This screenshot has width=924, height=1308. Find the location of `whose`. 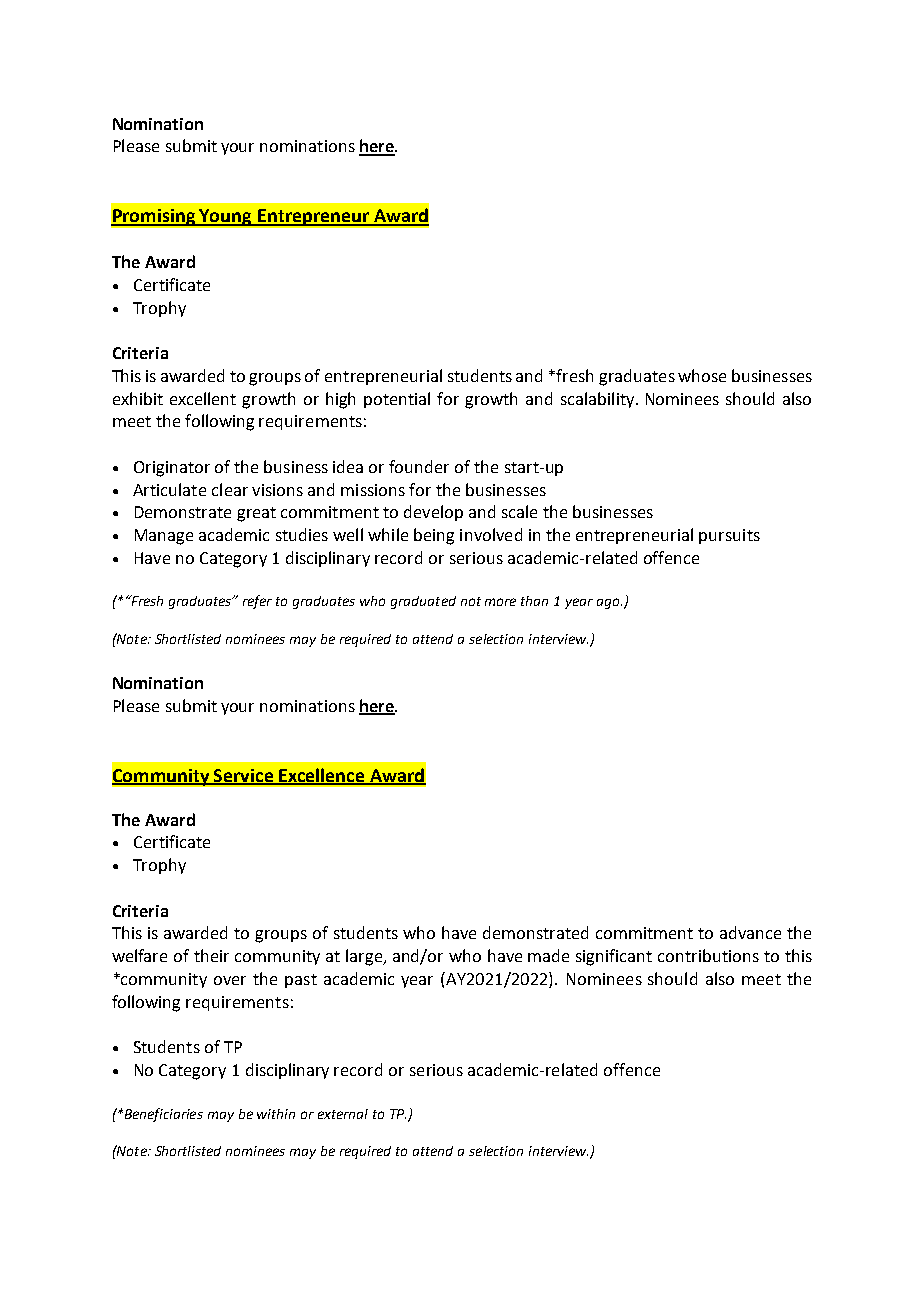

whose is located at coordinates (702, 375).
